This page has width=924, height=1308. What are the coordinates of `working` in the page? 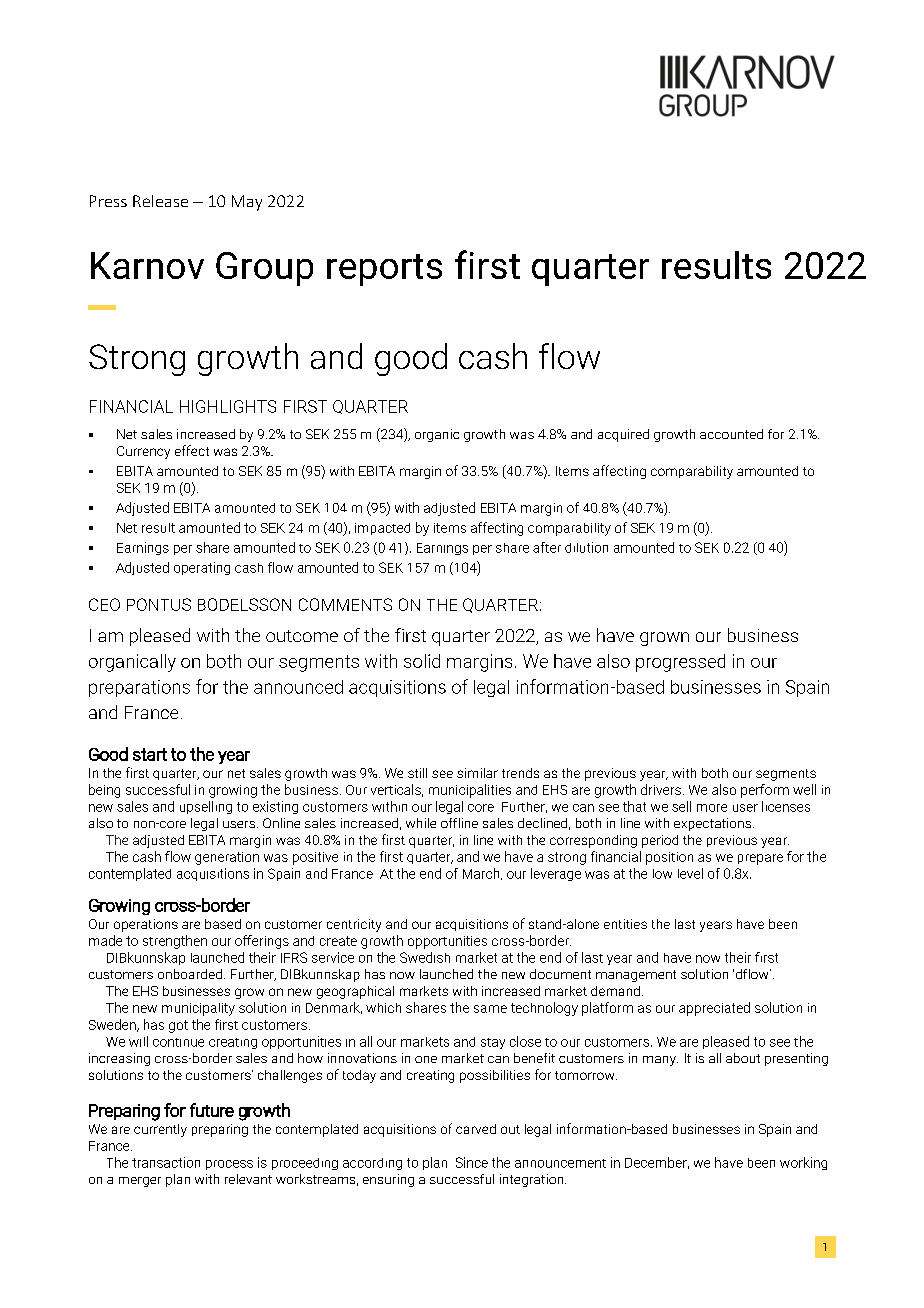 It's located at (803, 1163).
